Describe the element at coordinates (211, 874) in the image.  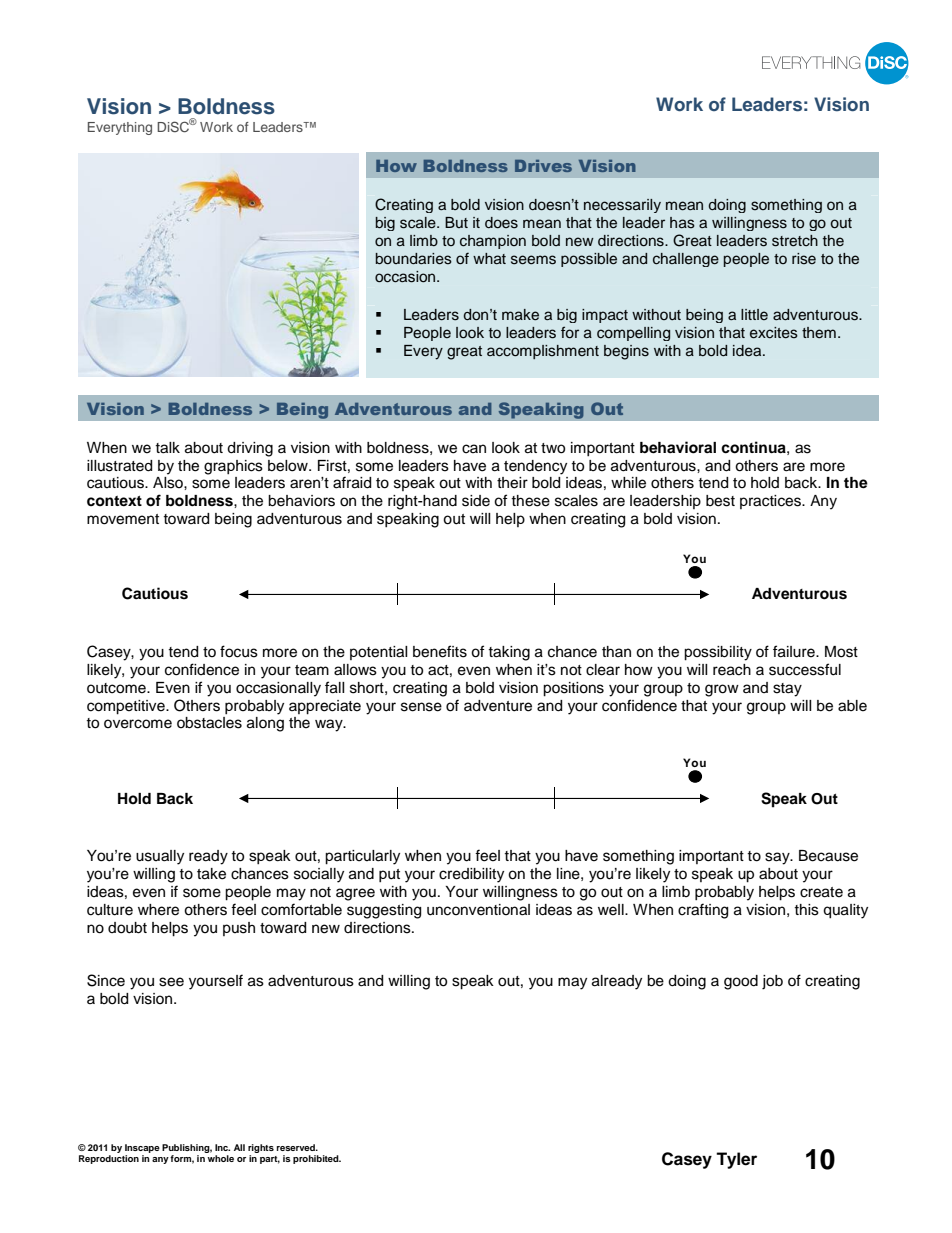
I see `take` at that location.
